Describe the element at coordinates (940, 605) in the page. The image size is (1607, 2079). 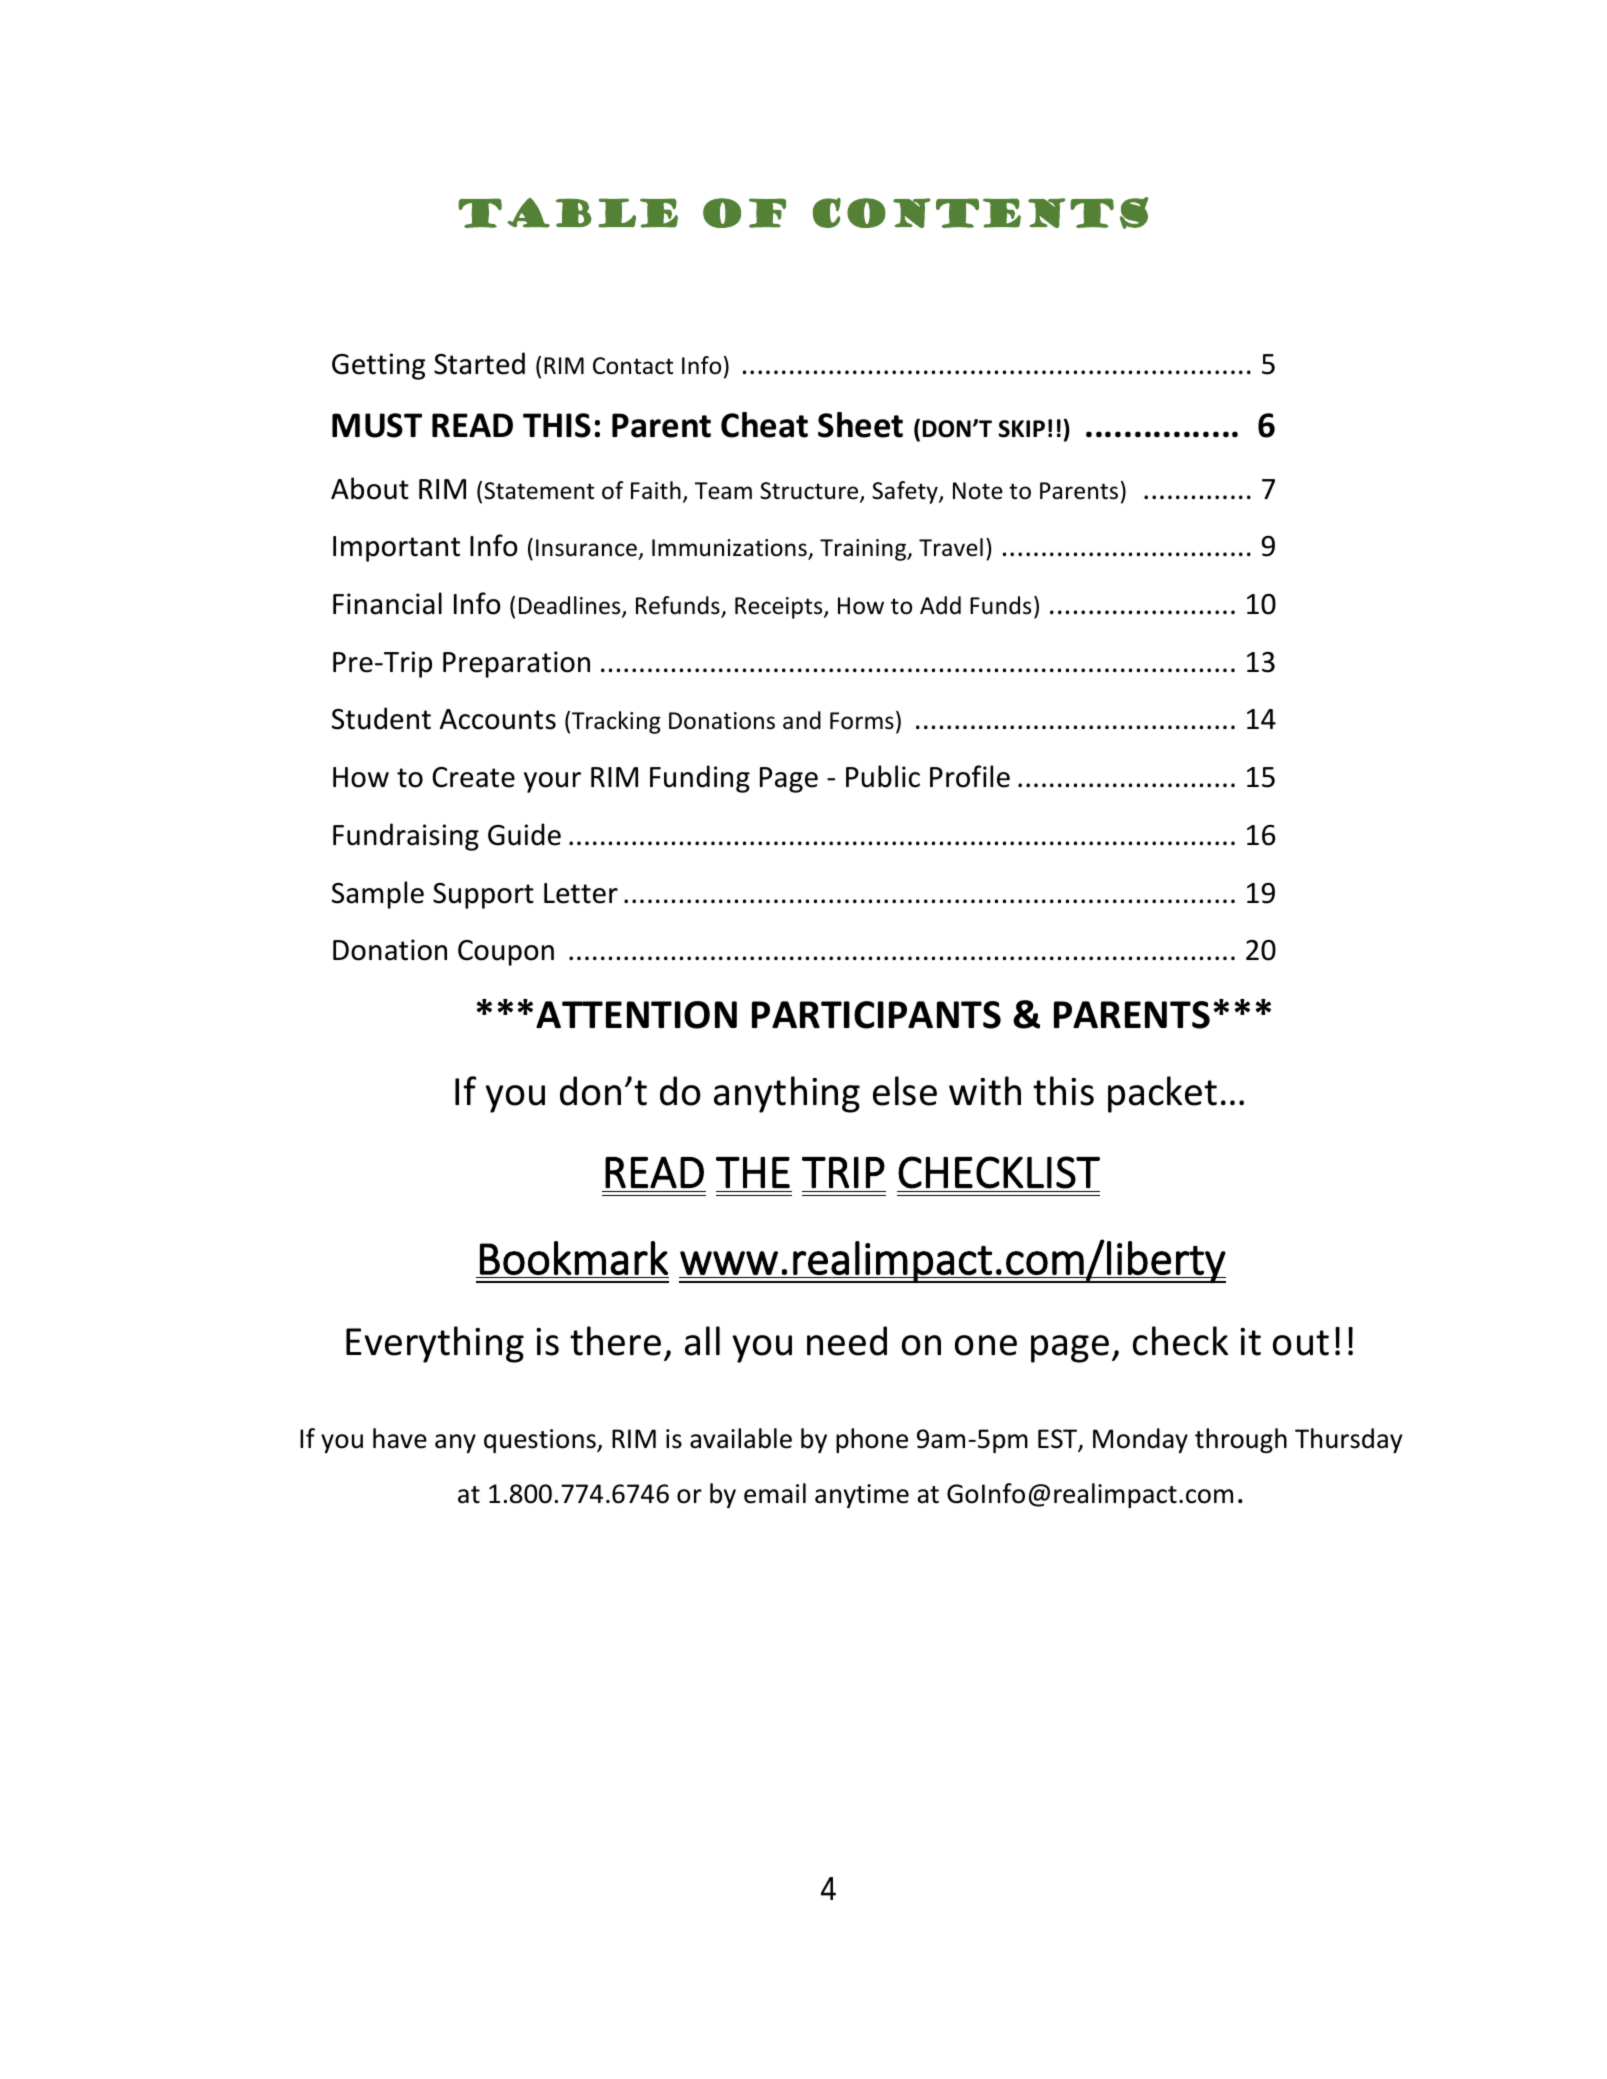
I see `Add` at that location.
